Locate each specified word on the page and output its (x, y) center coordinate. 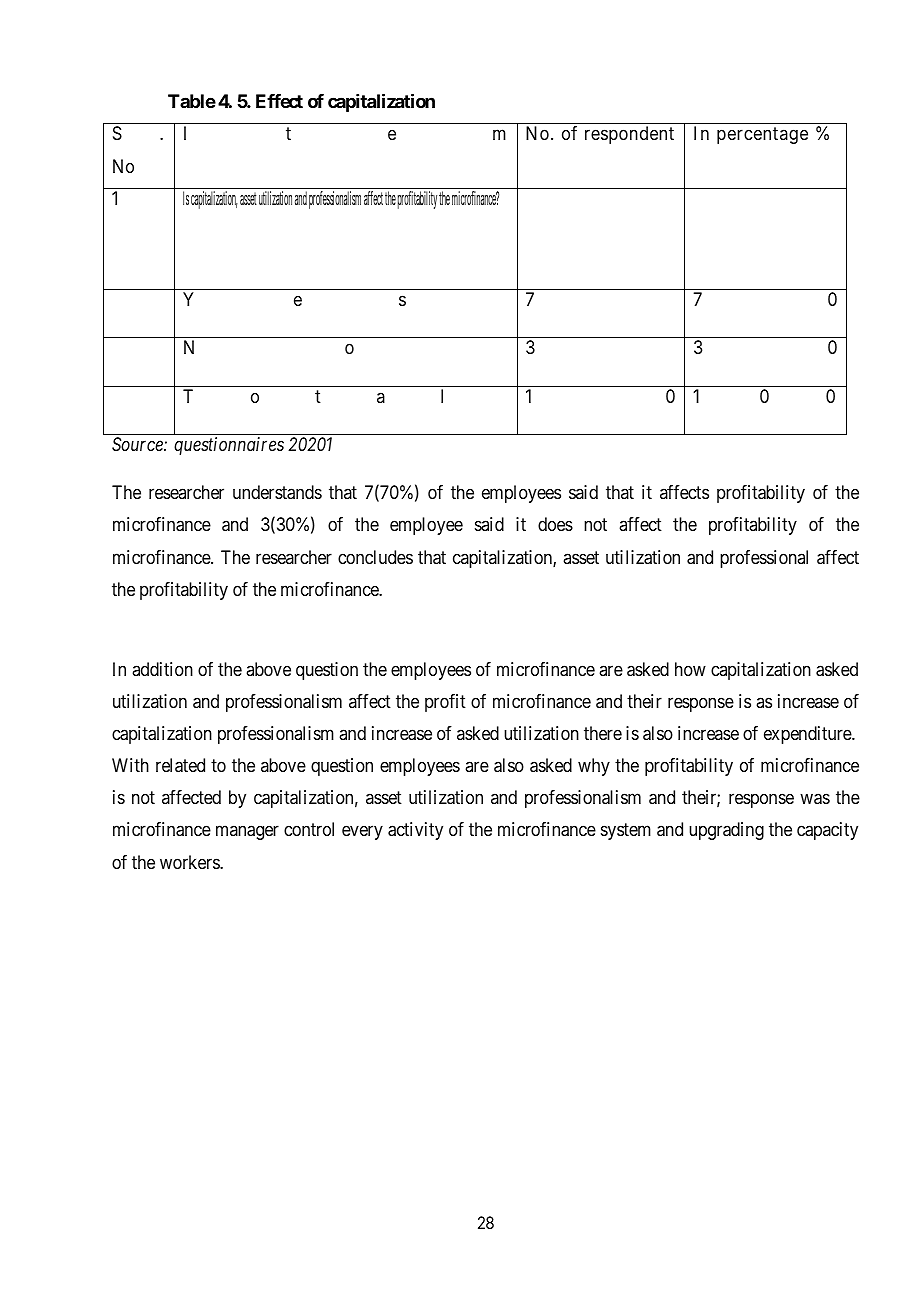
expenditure (808, 735)
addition (162, 669)
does (555, 524)
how (690, 669)
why (594, 767)
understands (277, 492)
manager (247, 833)
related (180, 765)
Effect (279, 101)
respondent (629, 135)
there (603, 733)
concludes (375, 557)
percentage (762, 136)
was (815, 799)
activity (415, 831)
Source (138, 444)
